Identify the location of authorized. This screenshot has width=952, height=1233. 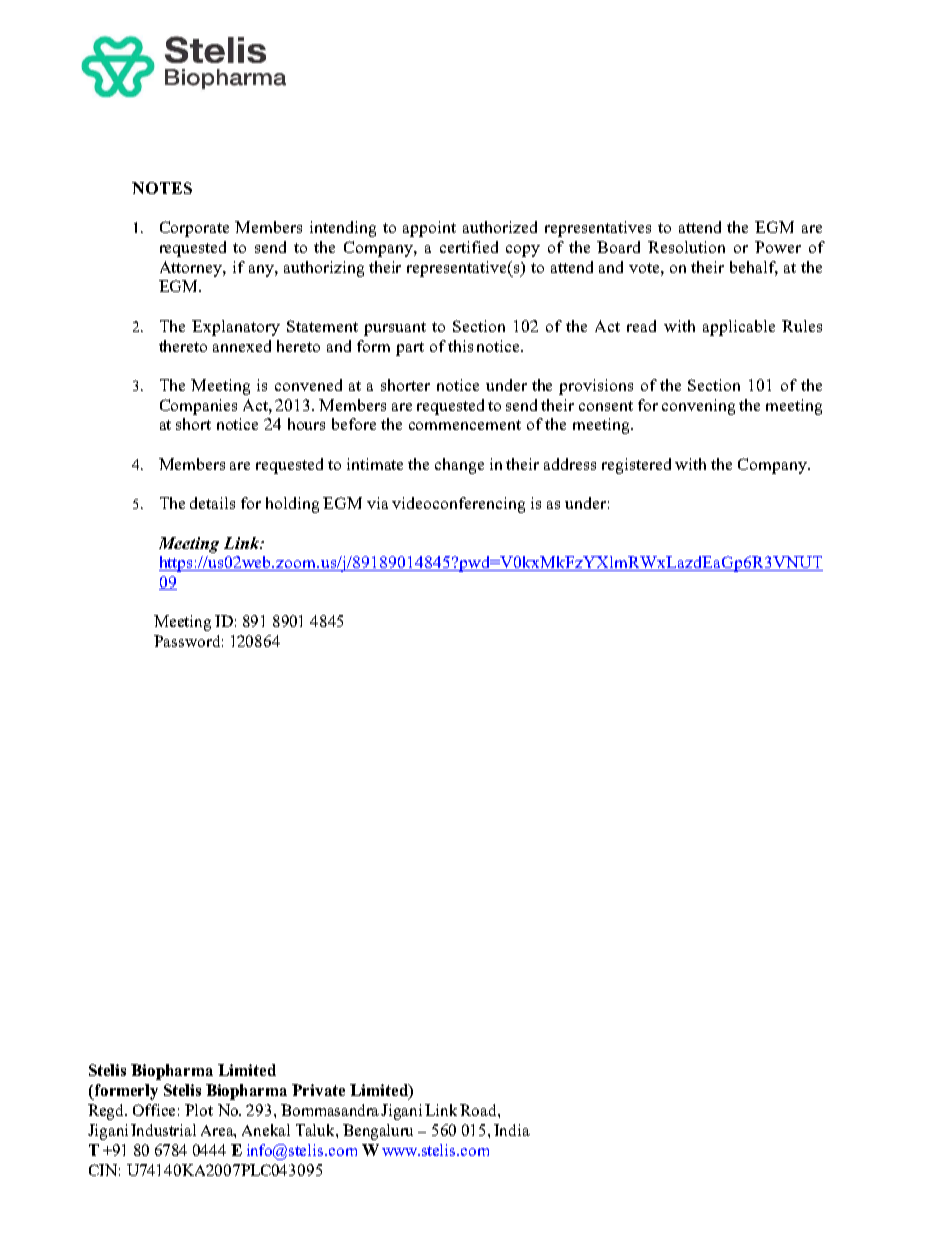
(500, 227).
